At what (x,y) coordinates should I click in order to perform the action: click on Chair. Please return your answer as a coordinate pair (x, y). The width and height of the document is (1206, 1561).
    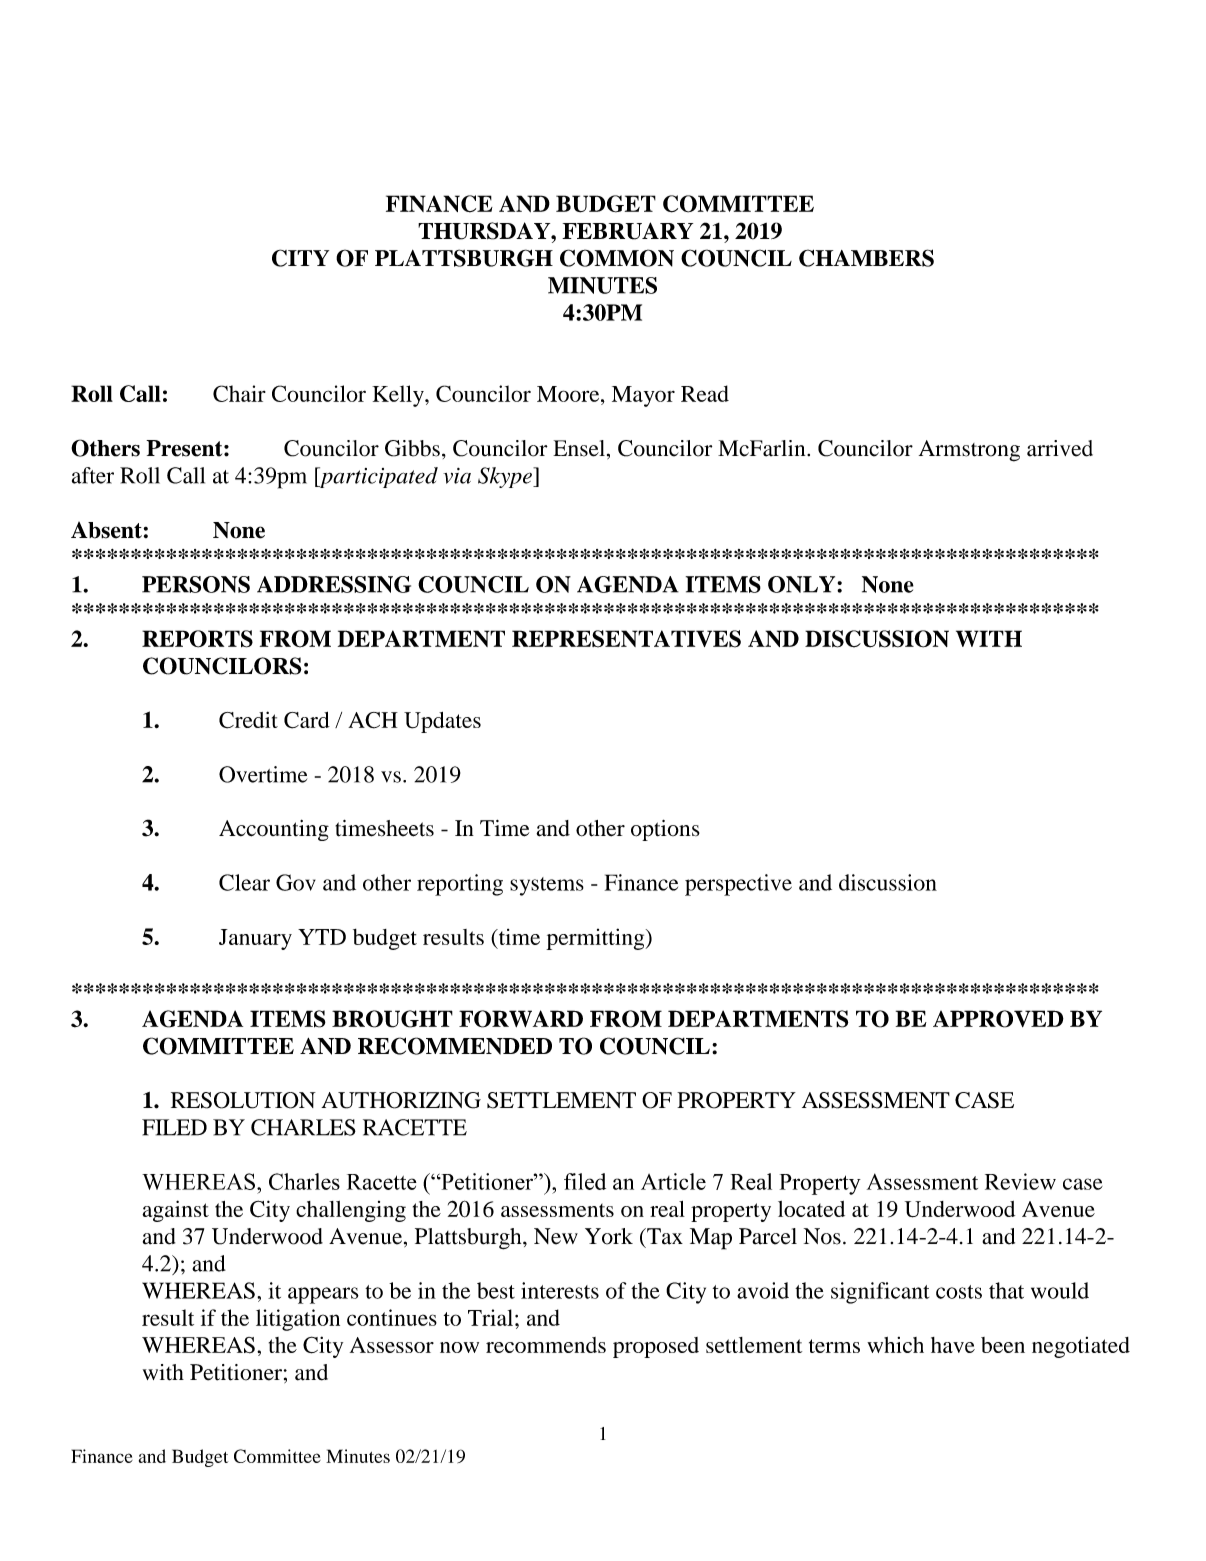
    Looking at the image, I should click on (239, 393).
